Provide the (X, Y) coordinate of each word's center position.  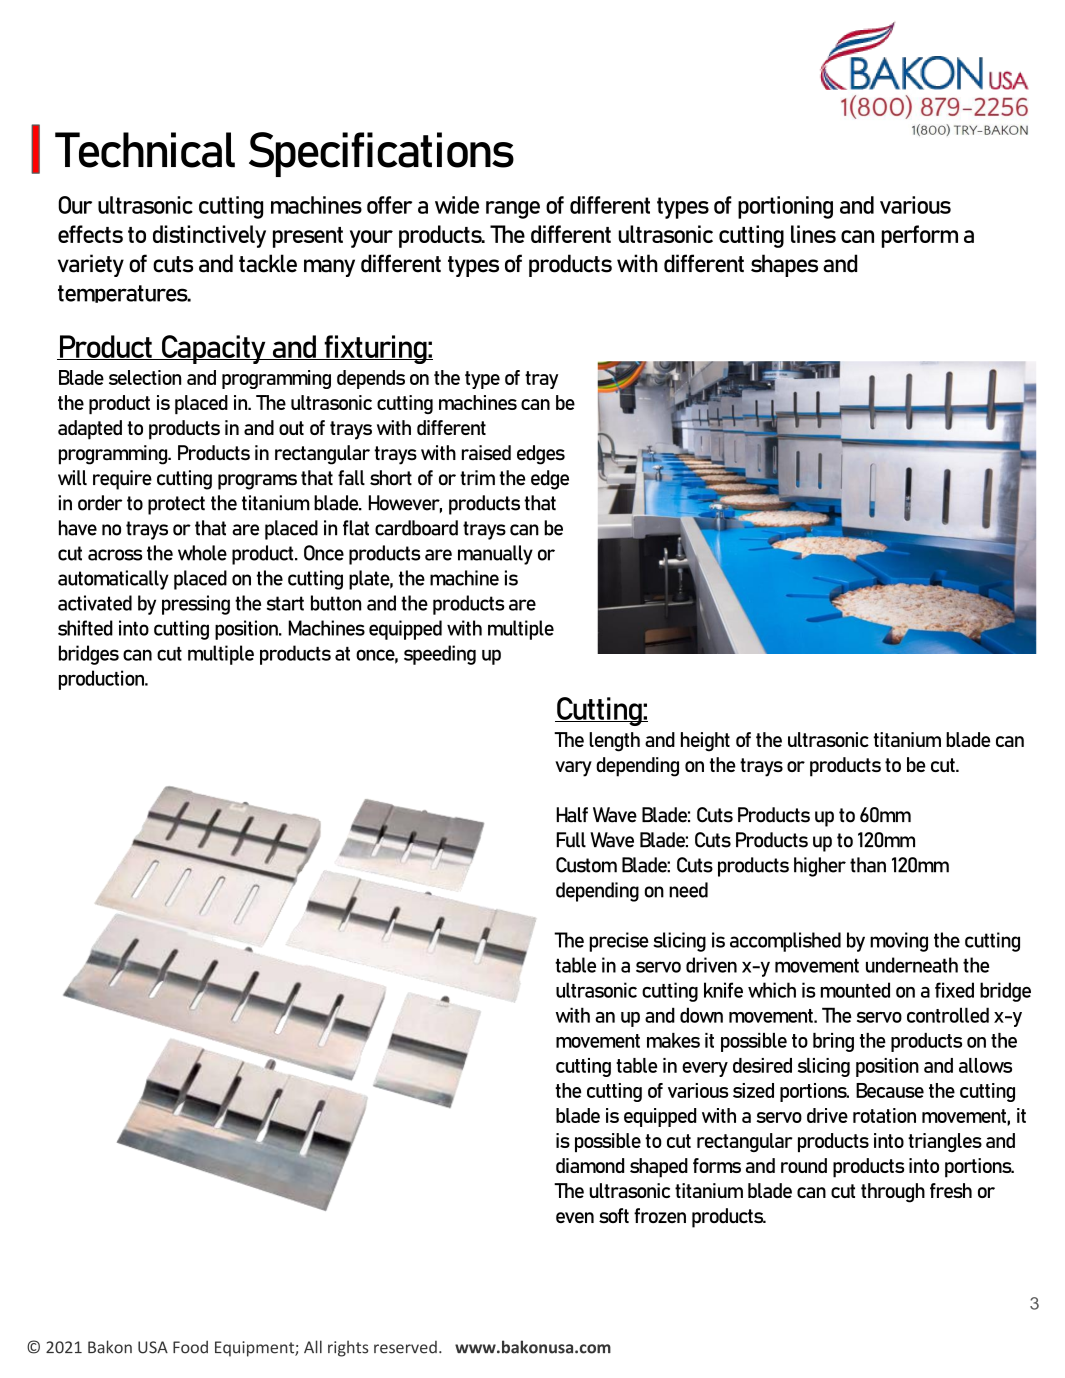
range (513, 210)
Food (190, 1347)
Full (571, 840)
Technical (145, 150)
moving (899, 942)
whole (202, 553)
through (893, 1193)
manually (495, 555)
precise (619, 942)
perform (920, 236)
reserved (405, 1347)
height (705, 742)
